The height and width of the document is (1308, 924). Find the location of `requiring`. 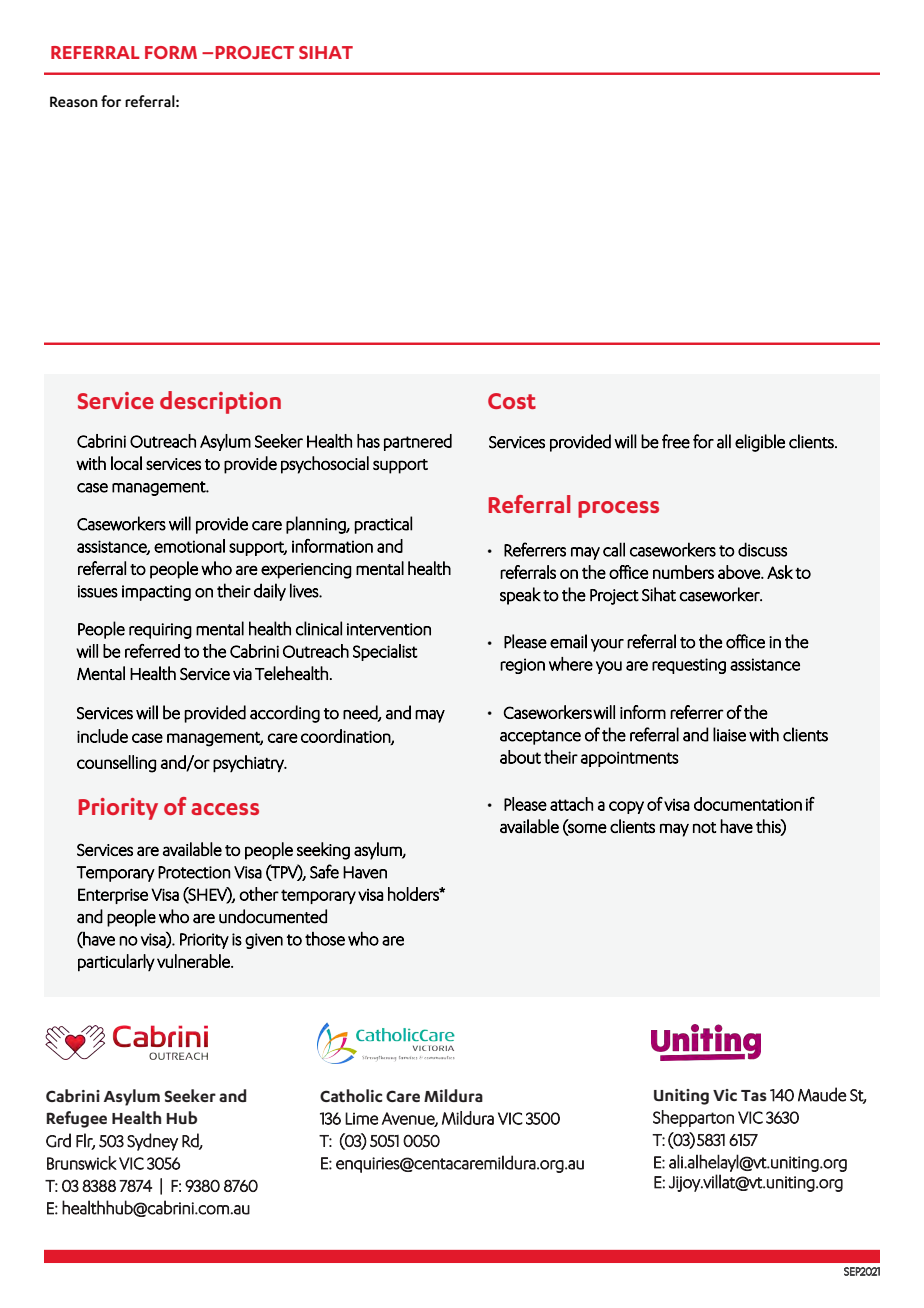

requiring is located at coordinates (160, 631).
